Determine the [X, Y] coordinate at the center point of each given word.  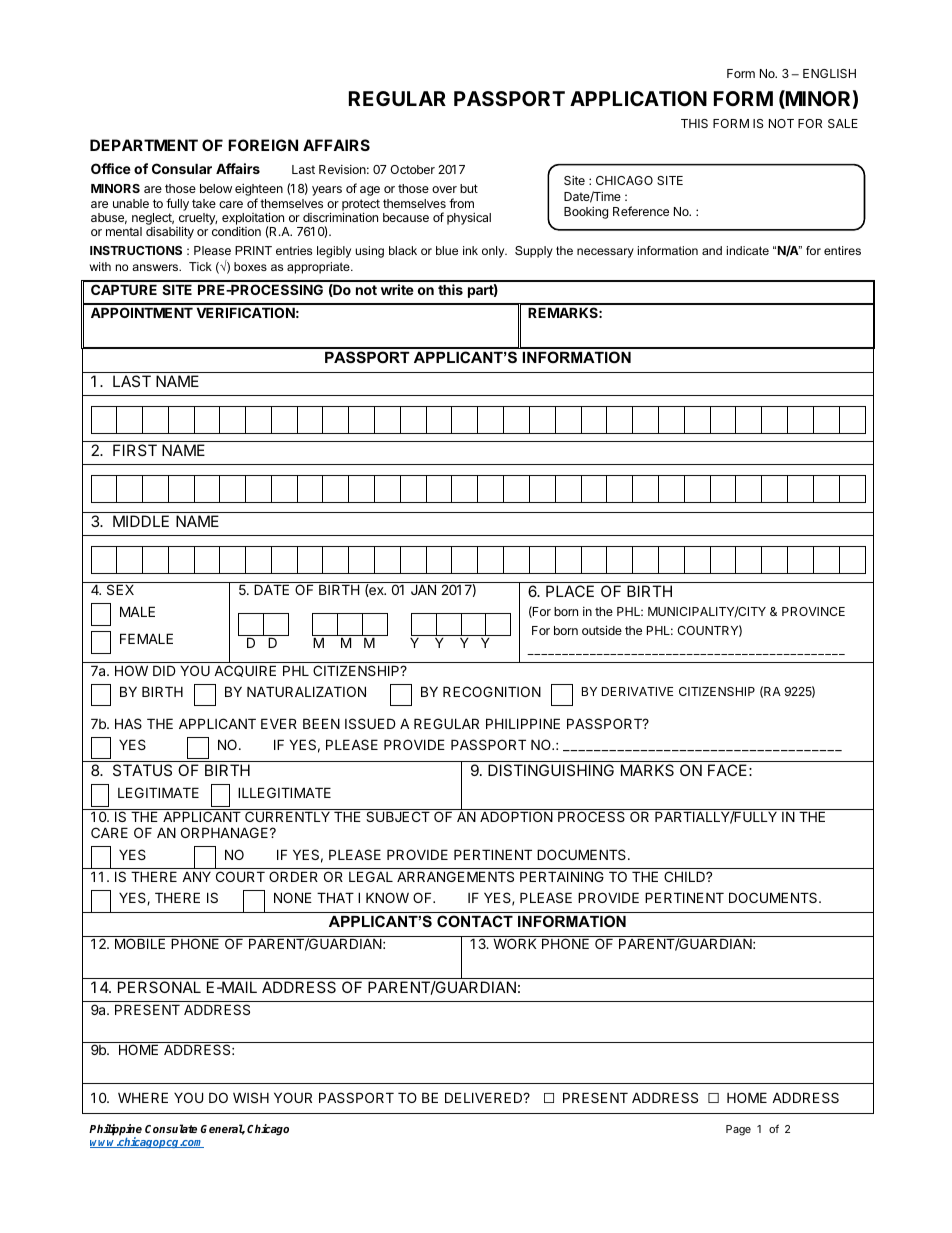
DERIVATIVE [637, 691]
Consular [182, 168]
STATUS [142, 770]
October [412, 169]
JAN [423, 589]
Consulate [171, 1128]
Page [738, 1130]
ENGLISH [829, 73]
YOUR [293, 1097]
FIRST [135, 450]
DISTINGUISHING [551, 770]
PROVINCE [813, 611]
